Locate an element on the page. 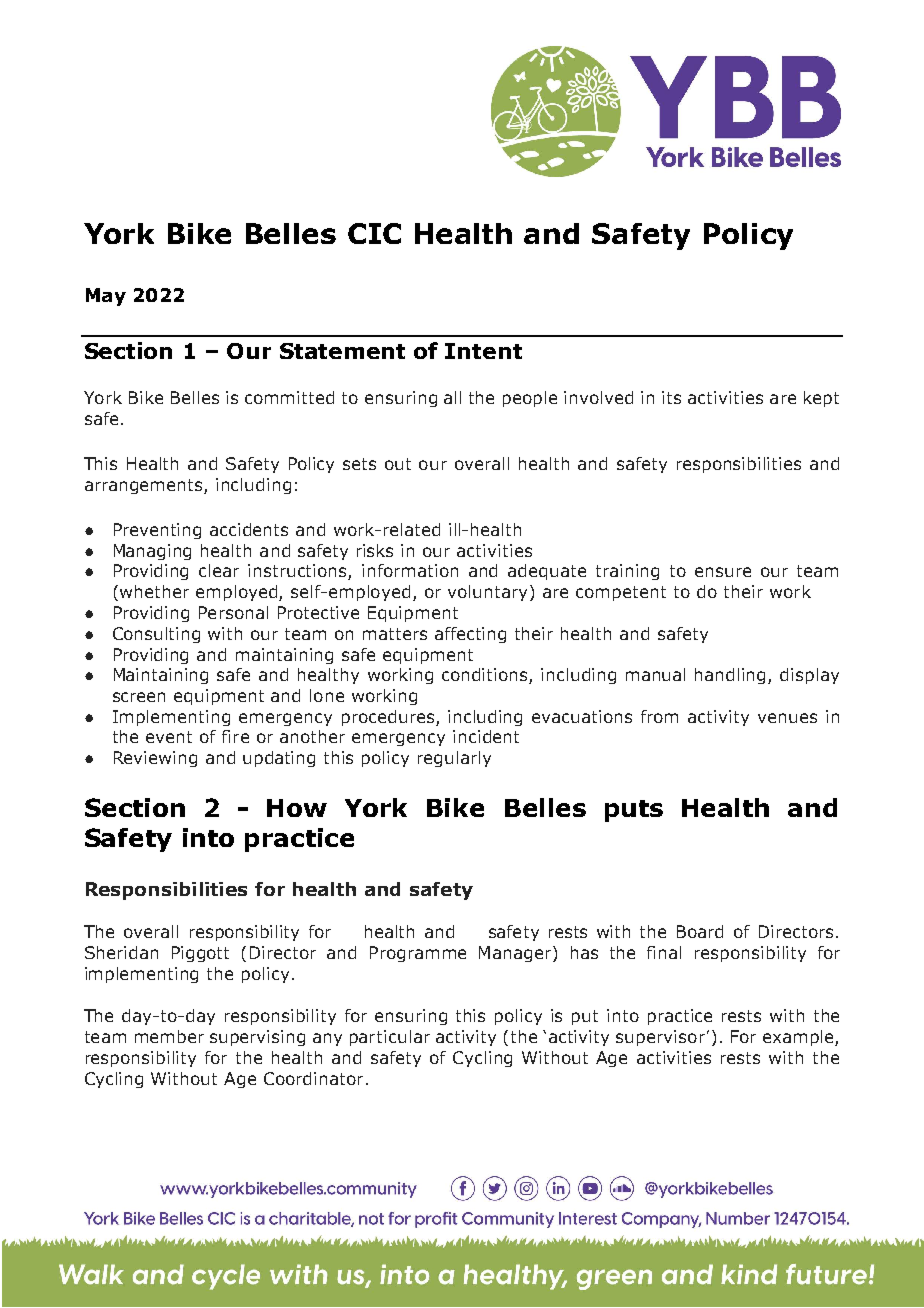  puts is located at coordinates (634, 811).
